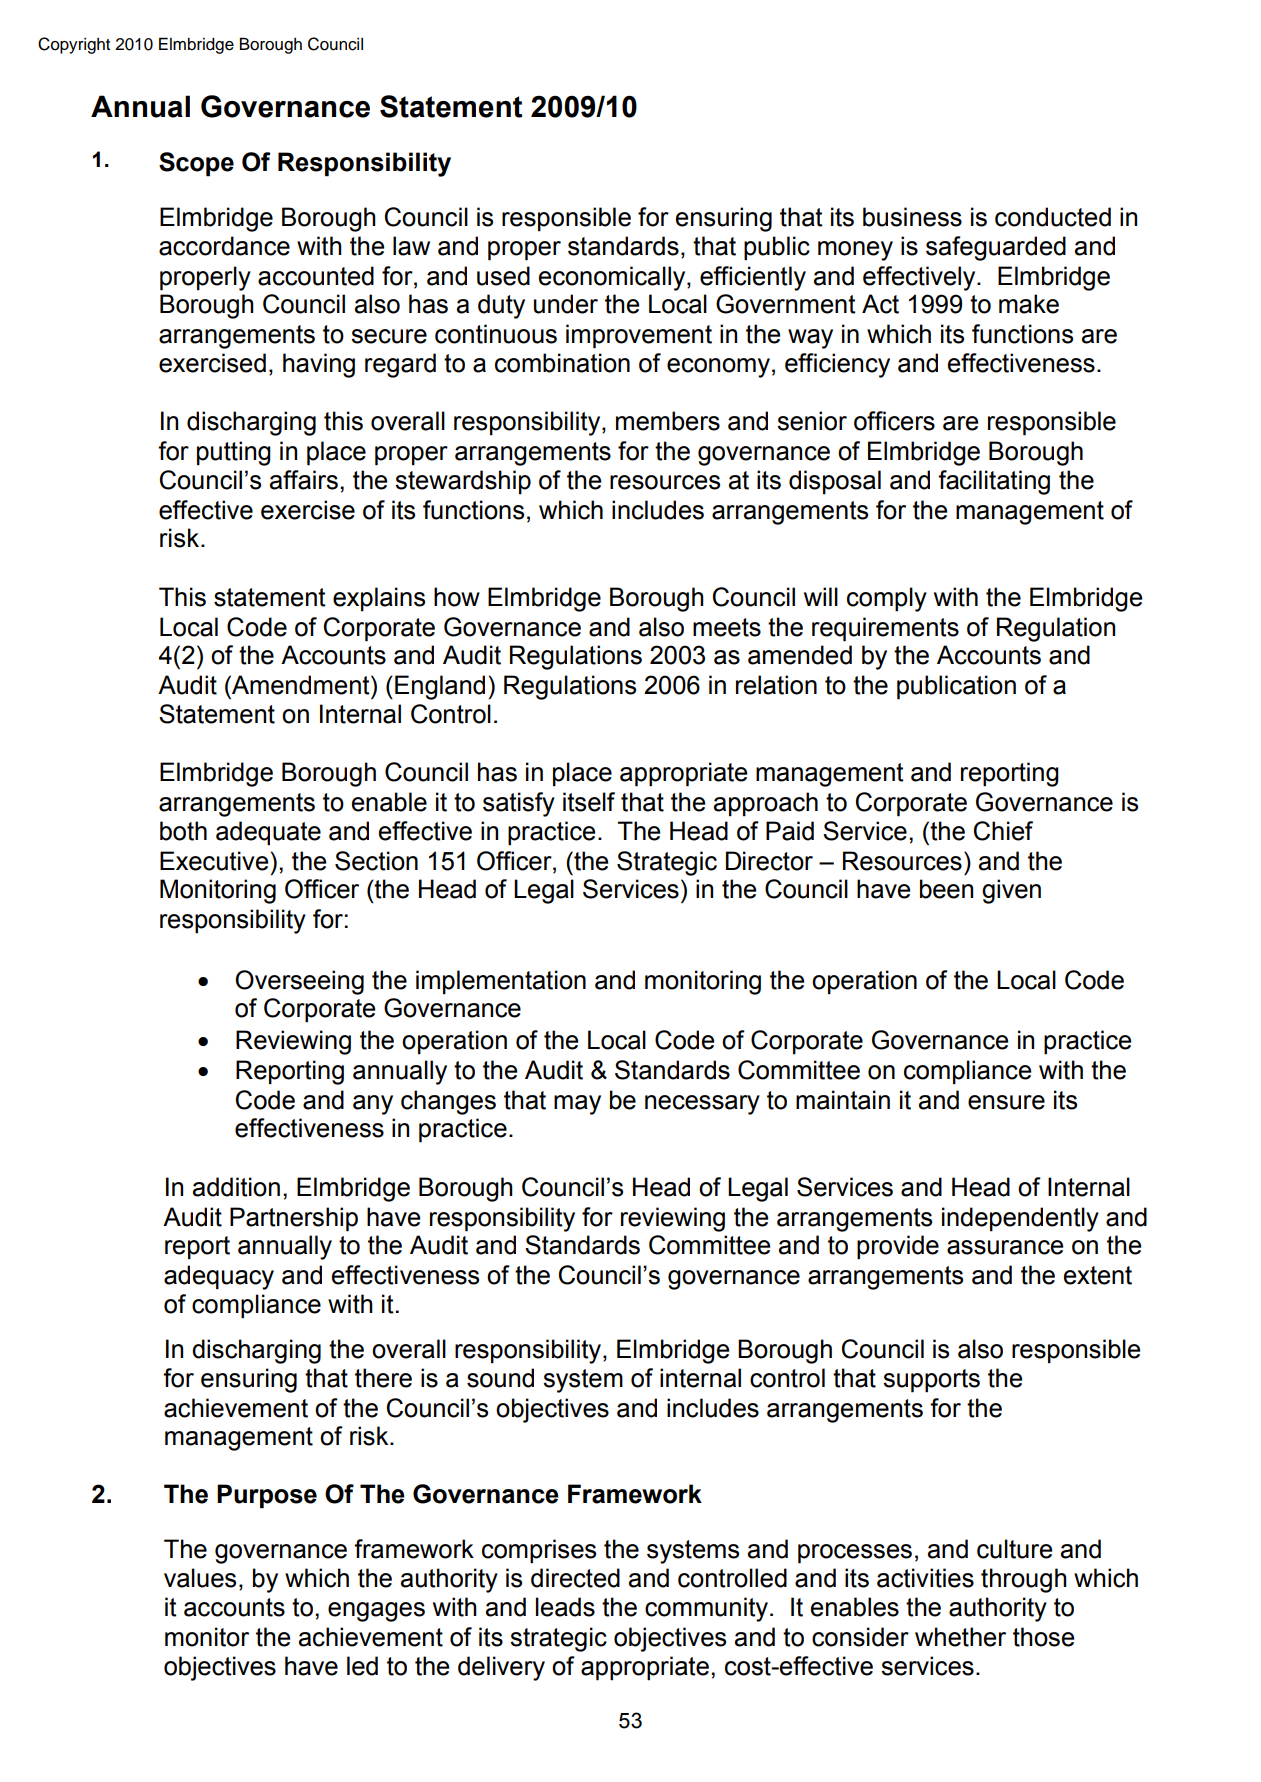  Describe the element at coordinates (457, 597) in the screenshot. I see `how` at that location.
